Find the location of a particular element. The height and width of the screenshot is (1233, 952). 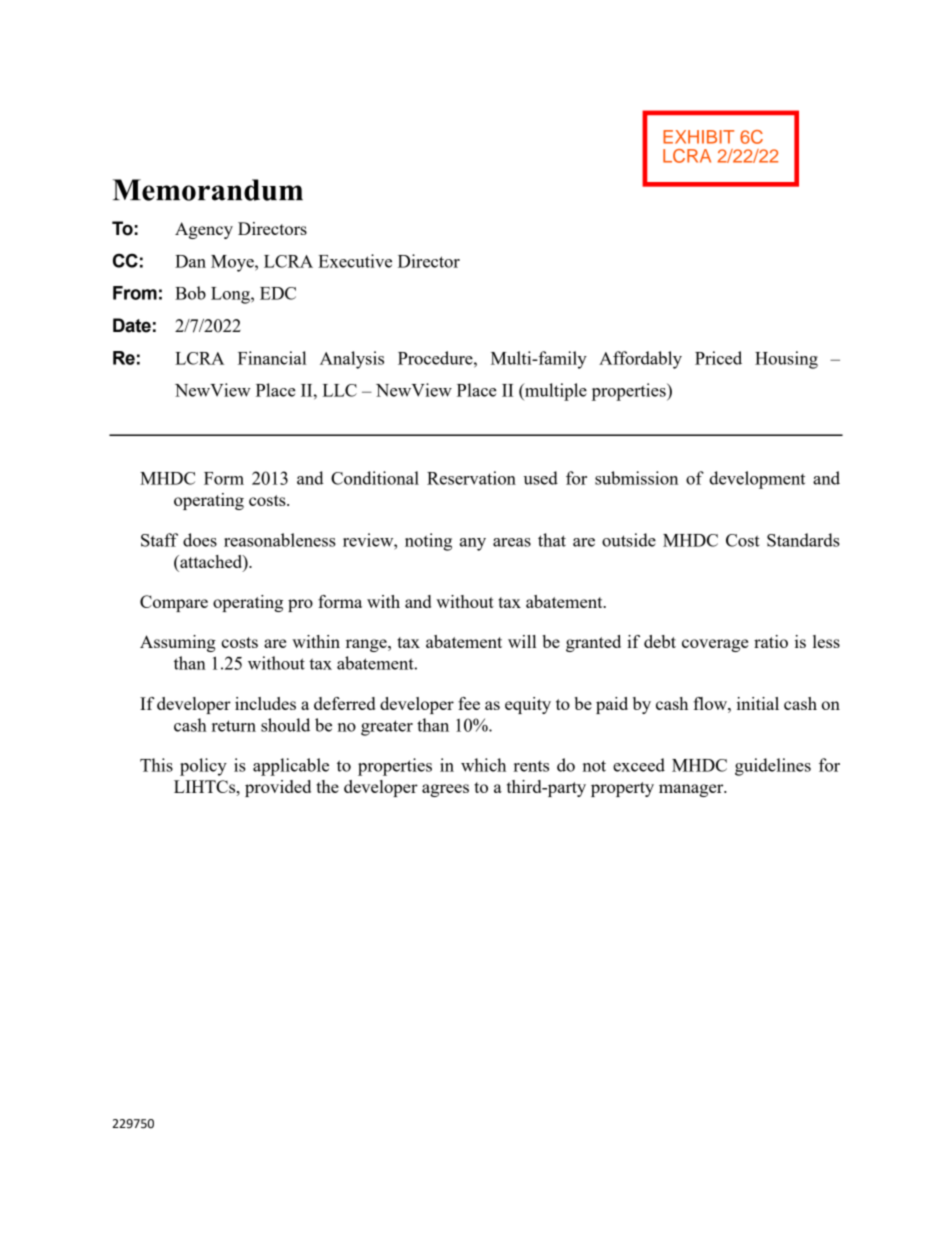

Memorandum is located at coordinates (208, 190).
